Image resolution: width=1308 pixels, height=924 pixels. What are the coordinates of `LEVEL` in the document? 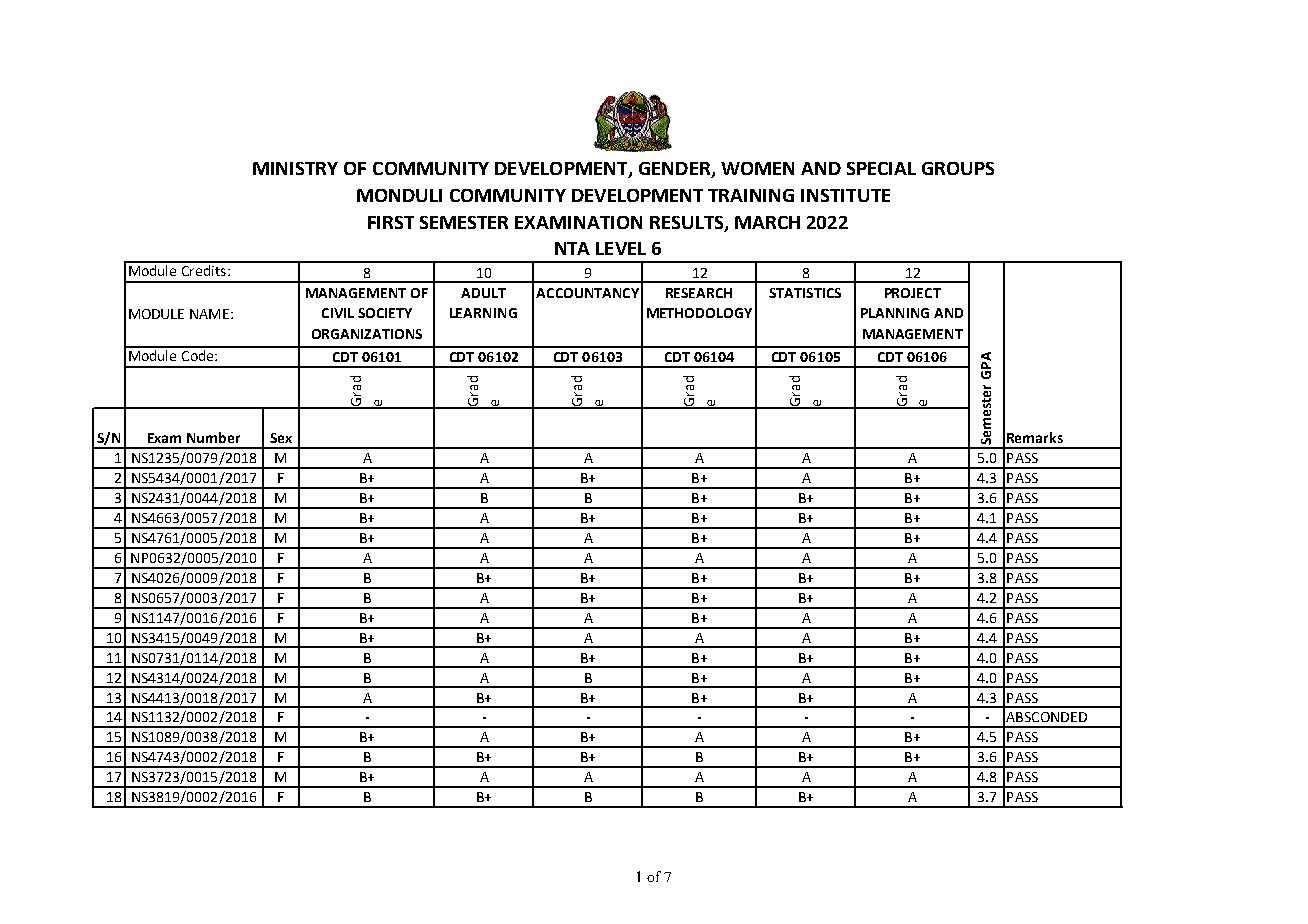 It's located at (621, 248).
